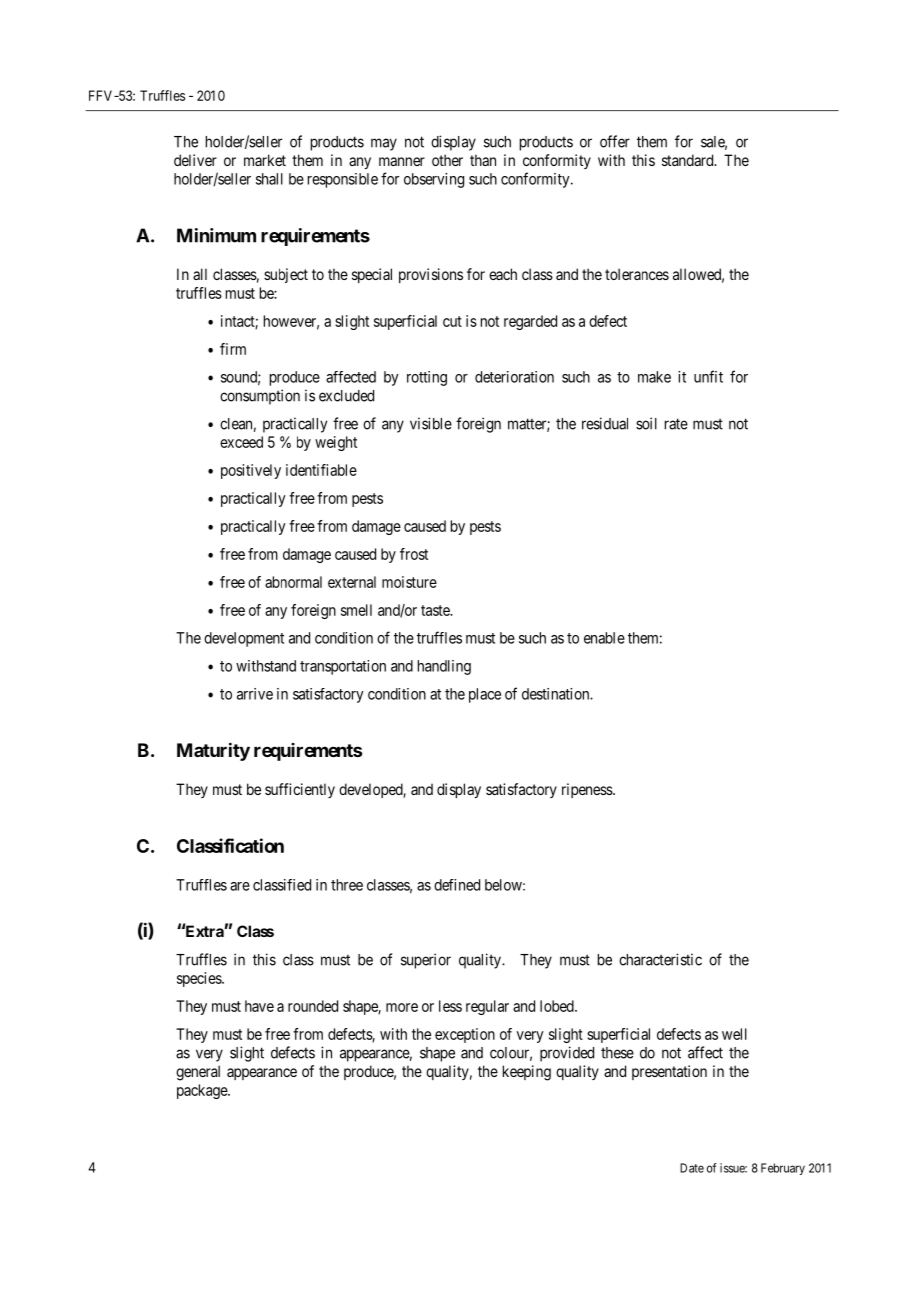 This screenshot has width=924, height=1308. Describe the element at coordinates (457, 885) in the screenshot. I see `defined` at that location.
